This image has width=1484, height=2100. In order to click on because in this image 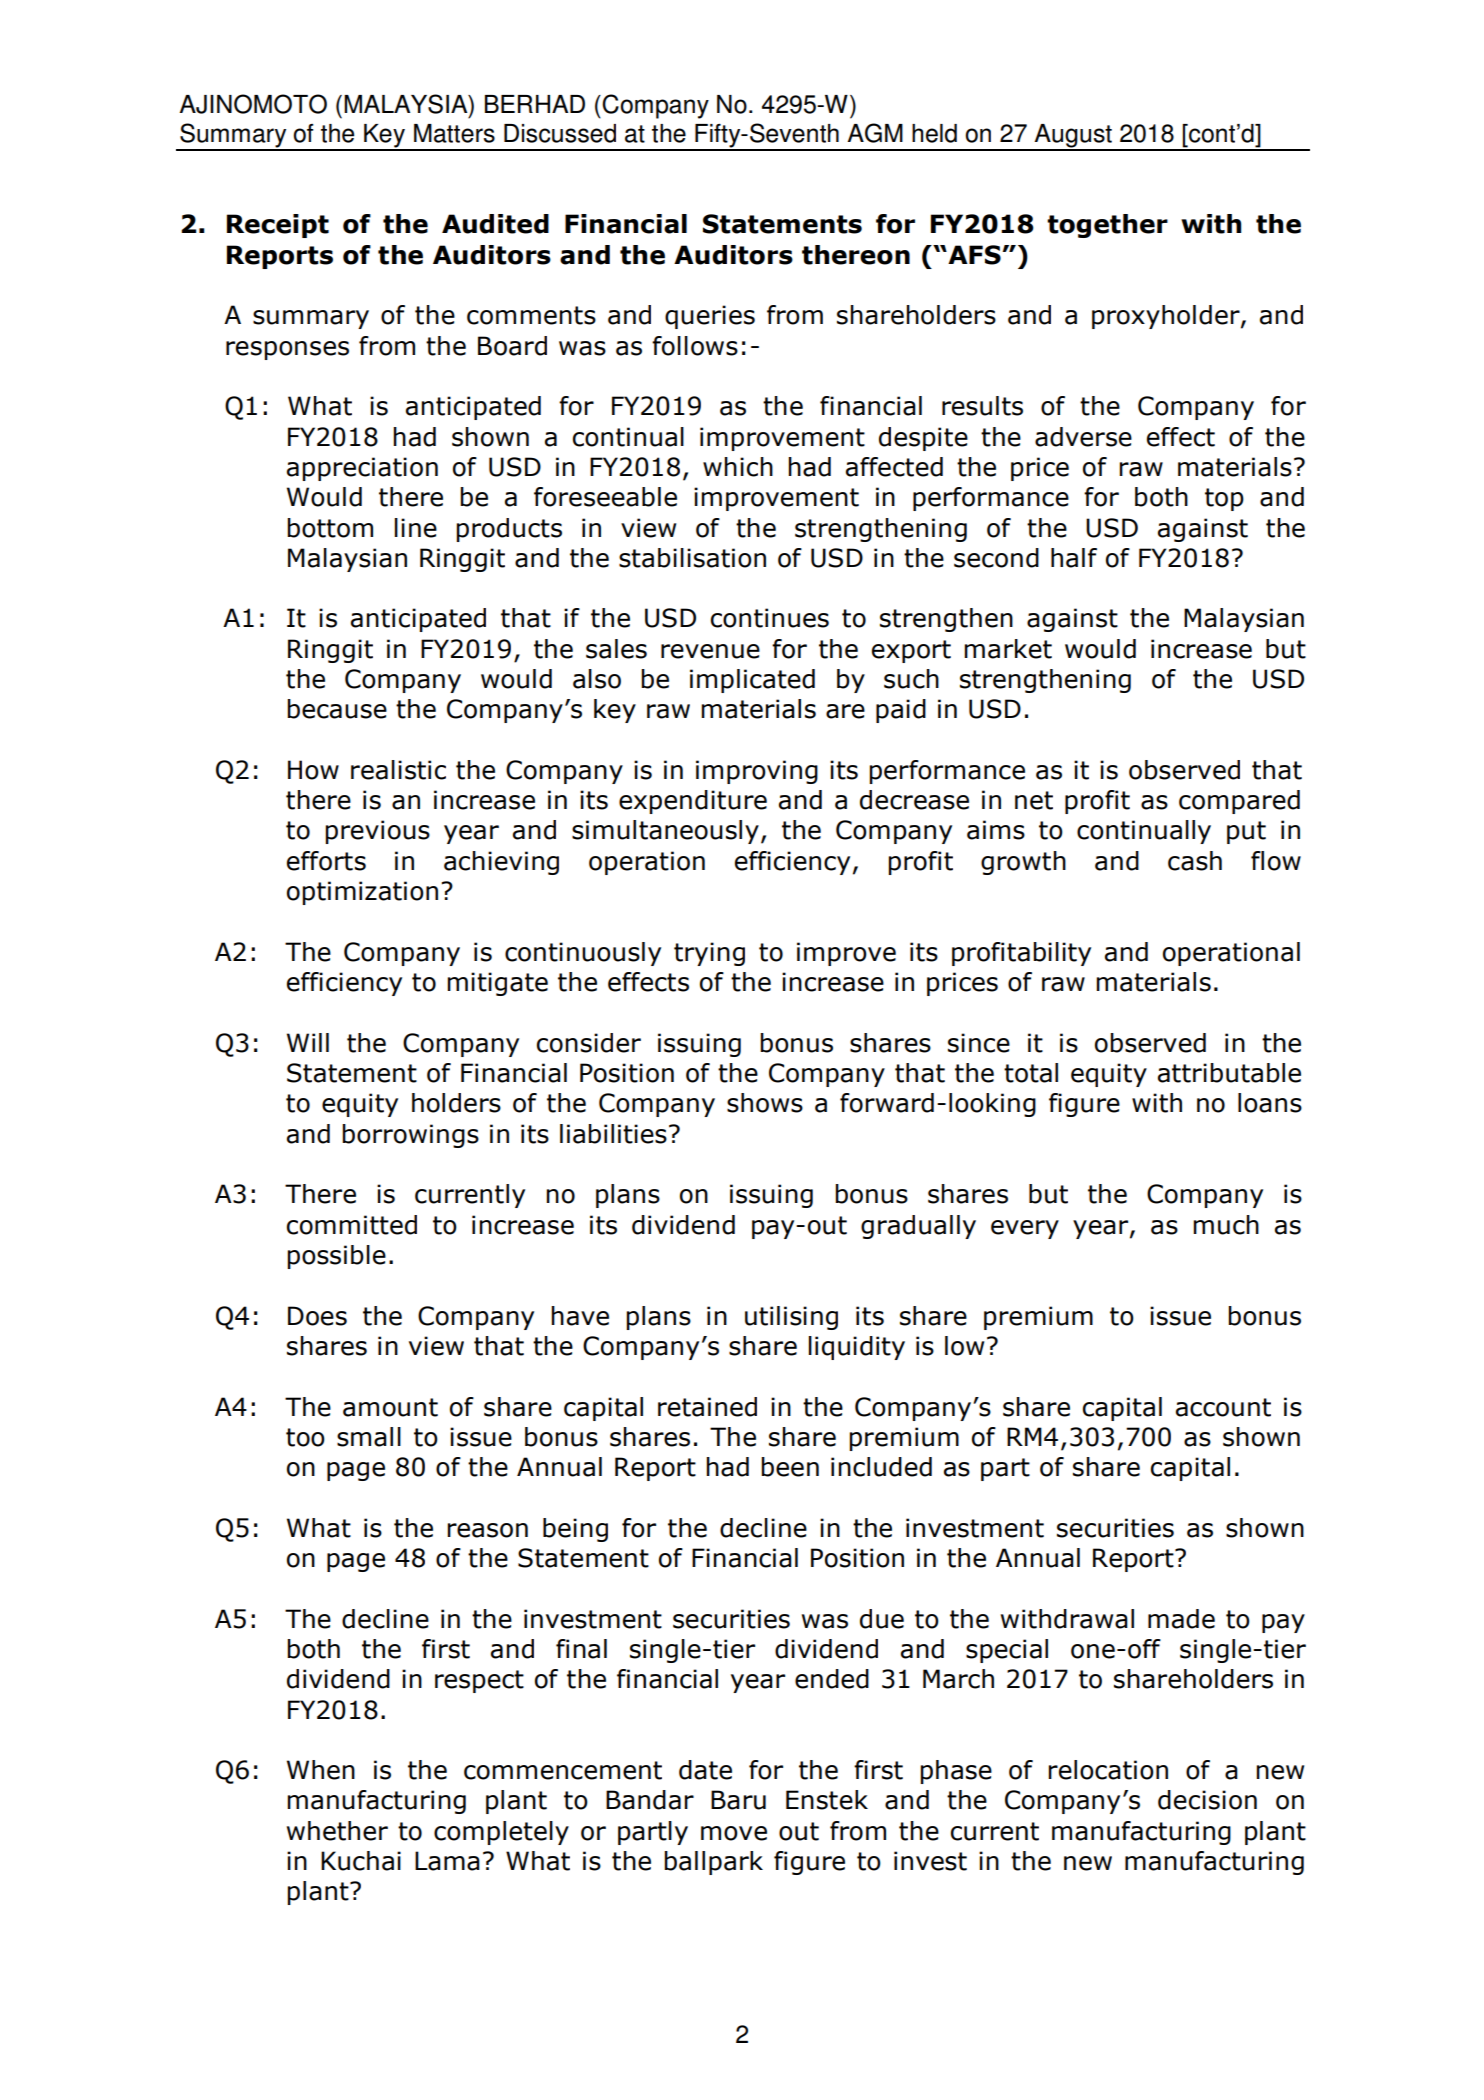, I will do `click(337, 709)`.
